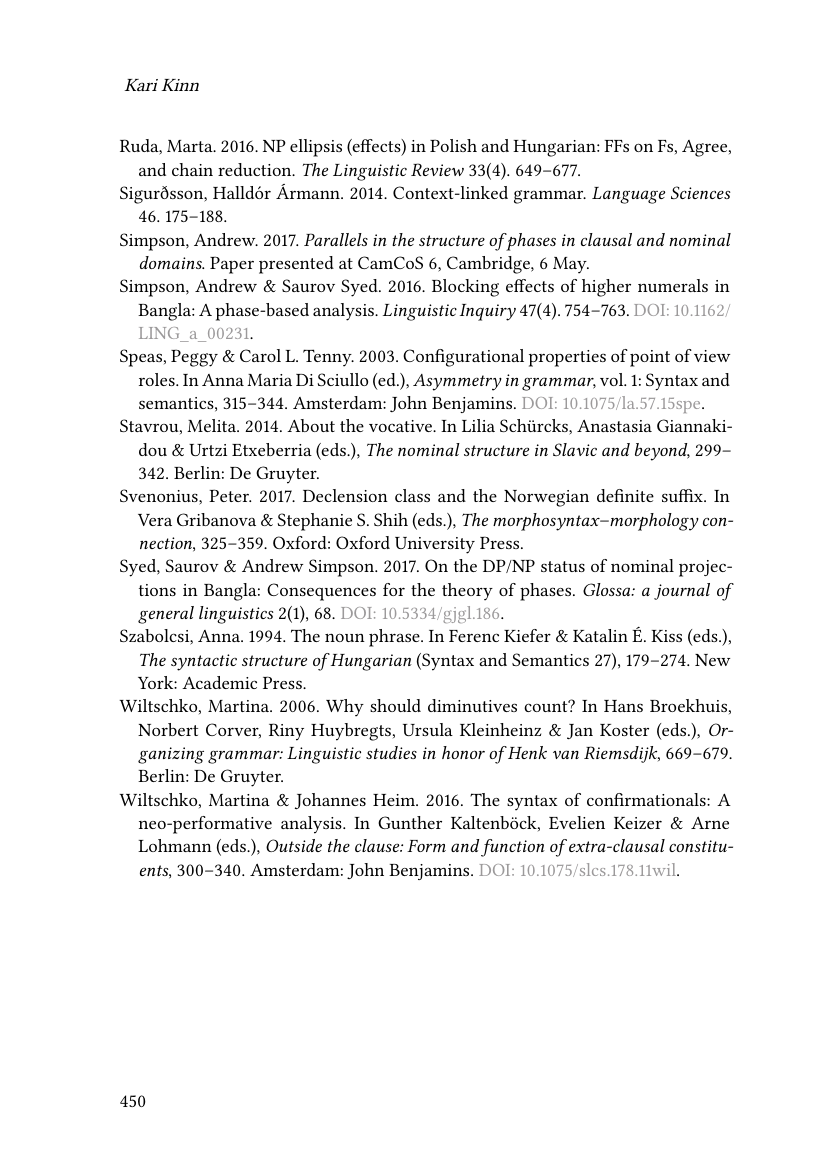 This screenshot has width=830, height=1172. Describe the element at coordinates (410, 822) in the screenshot. I see `Gunther` at that location.
